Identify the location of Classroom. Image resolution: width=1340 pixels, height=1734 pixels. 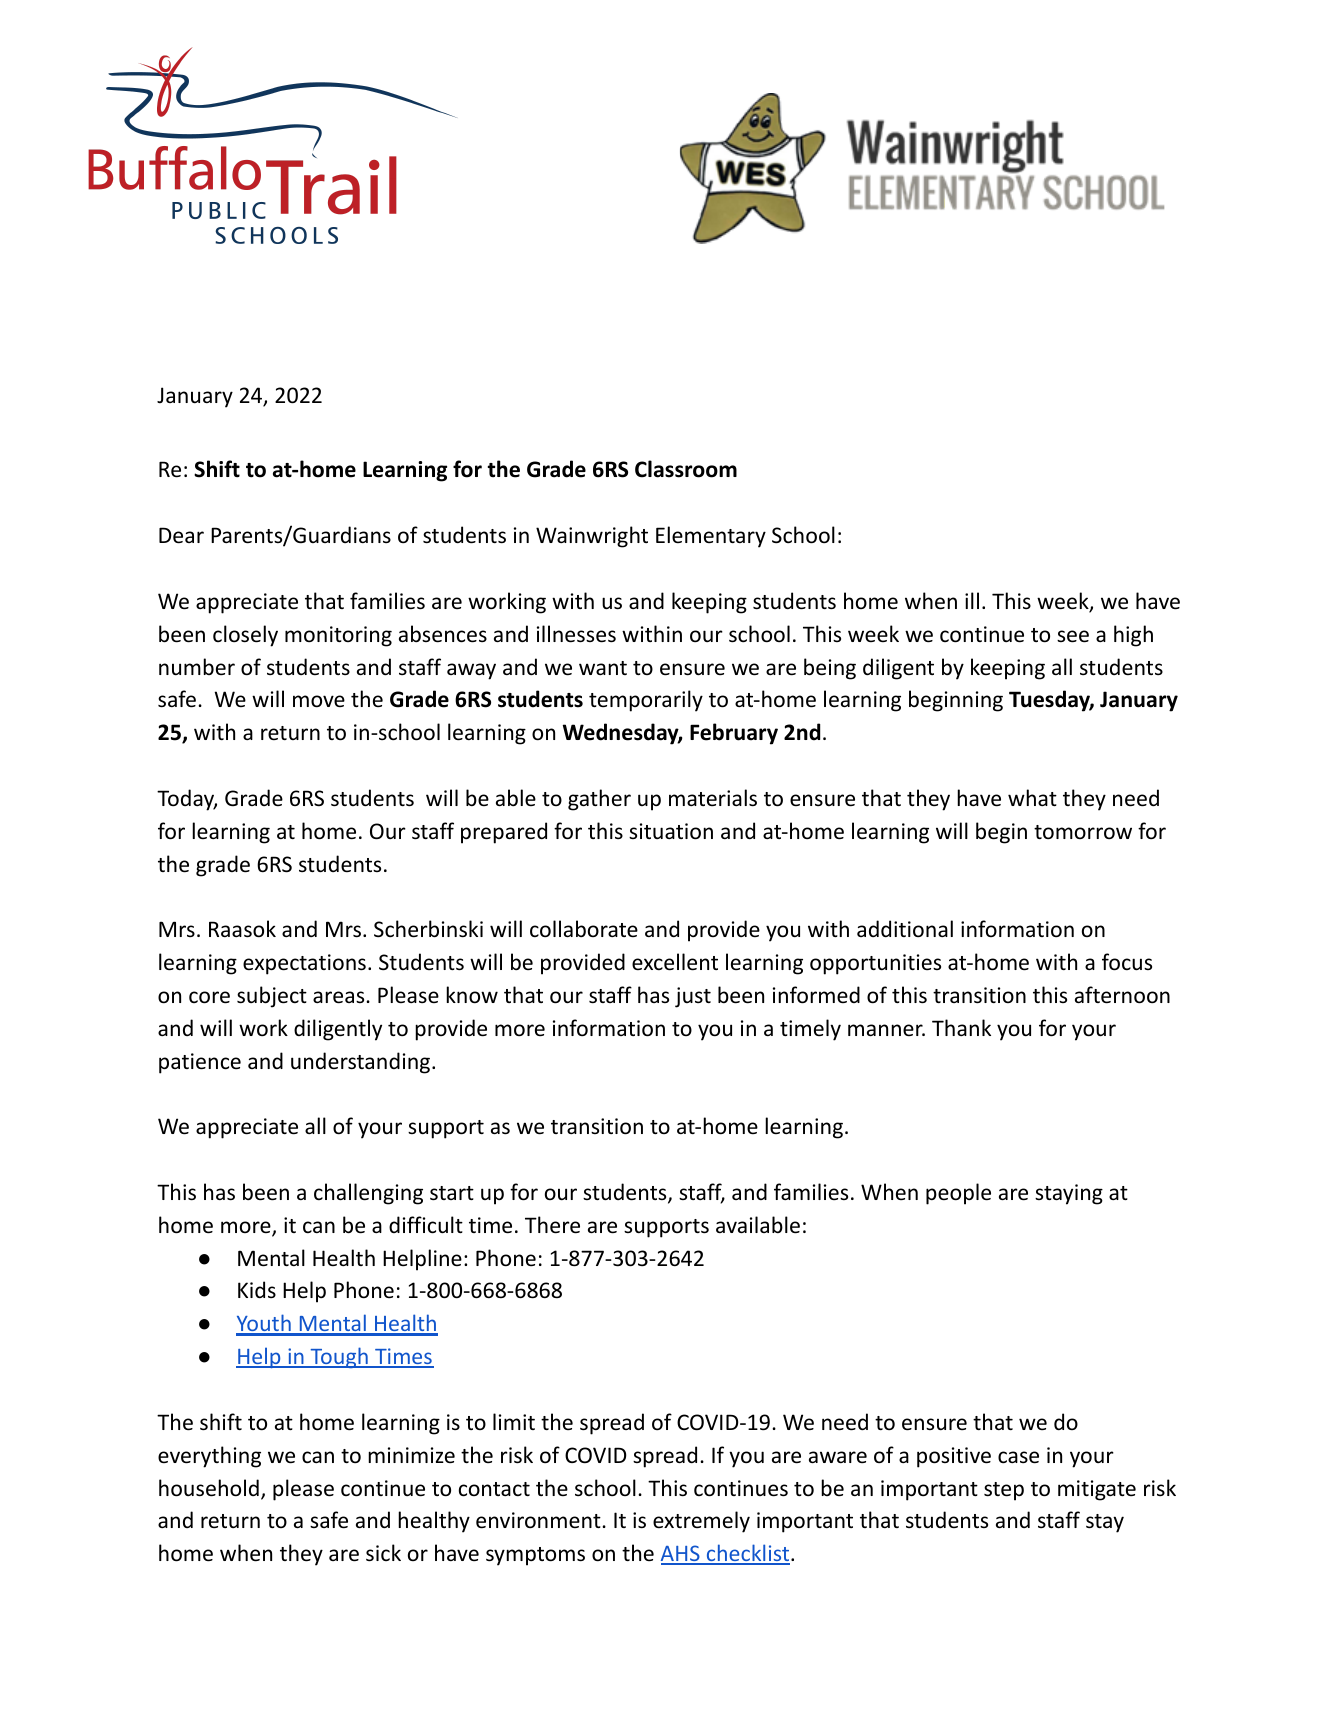
(686, 469).
